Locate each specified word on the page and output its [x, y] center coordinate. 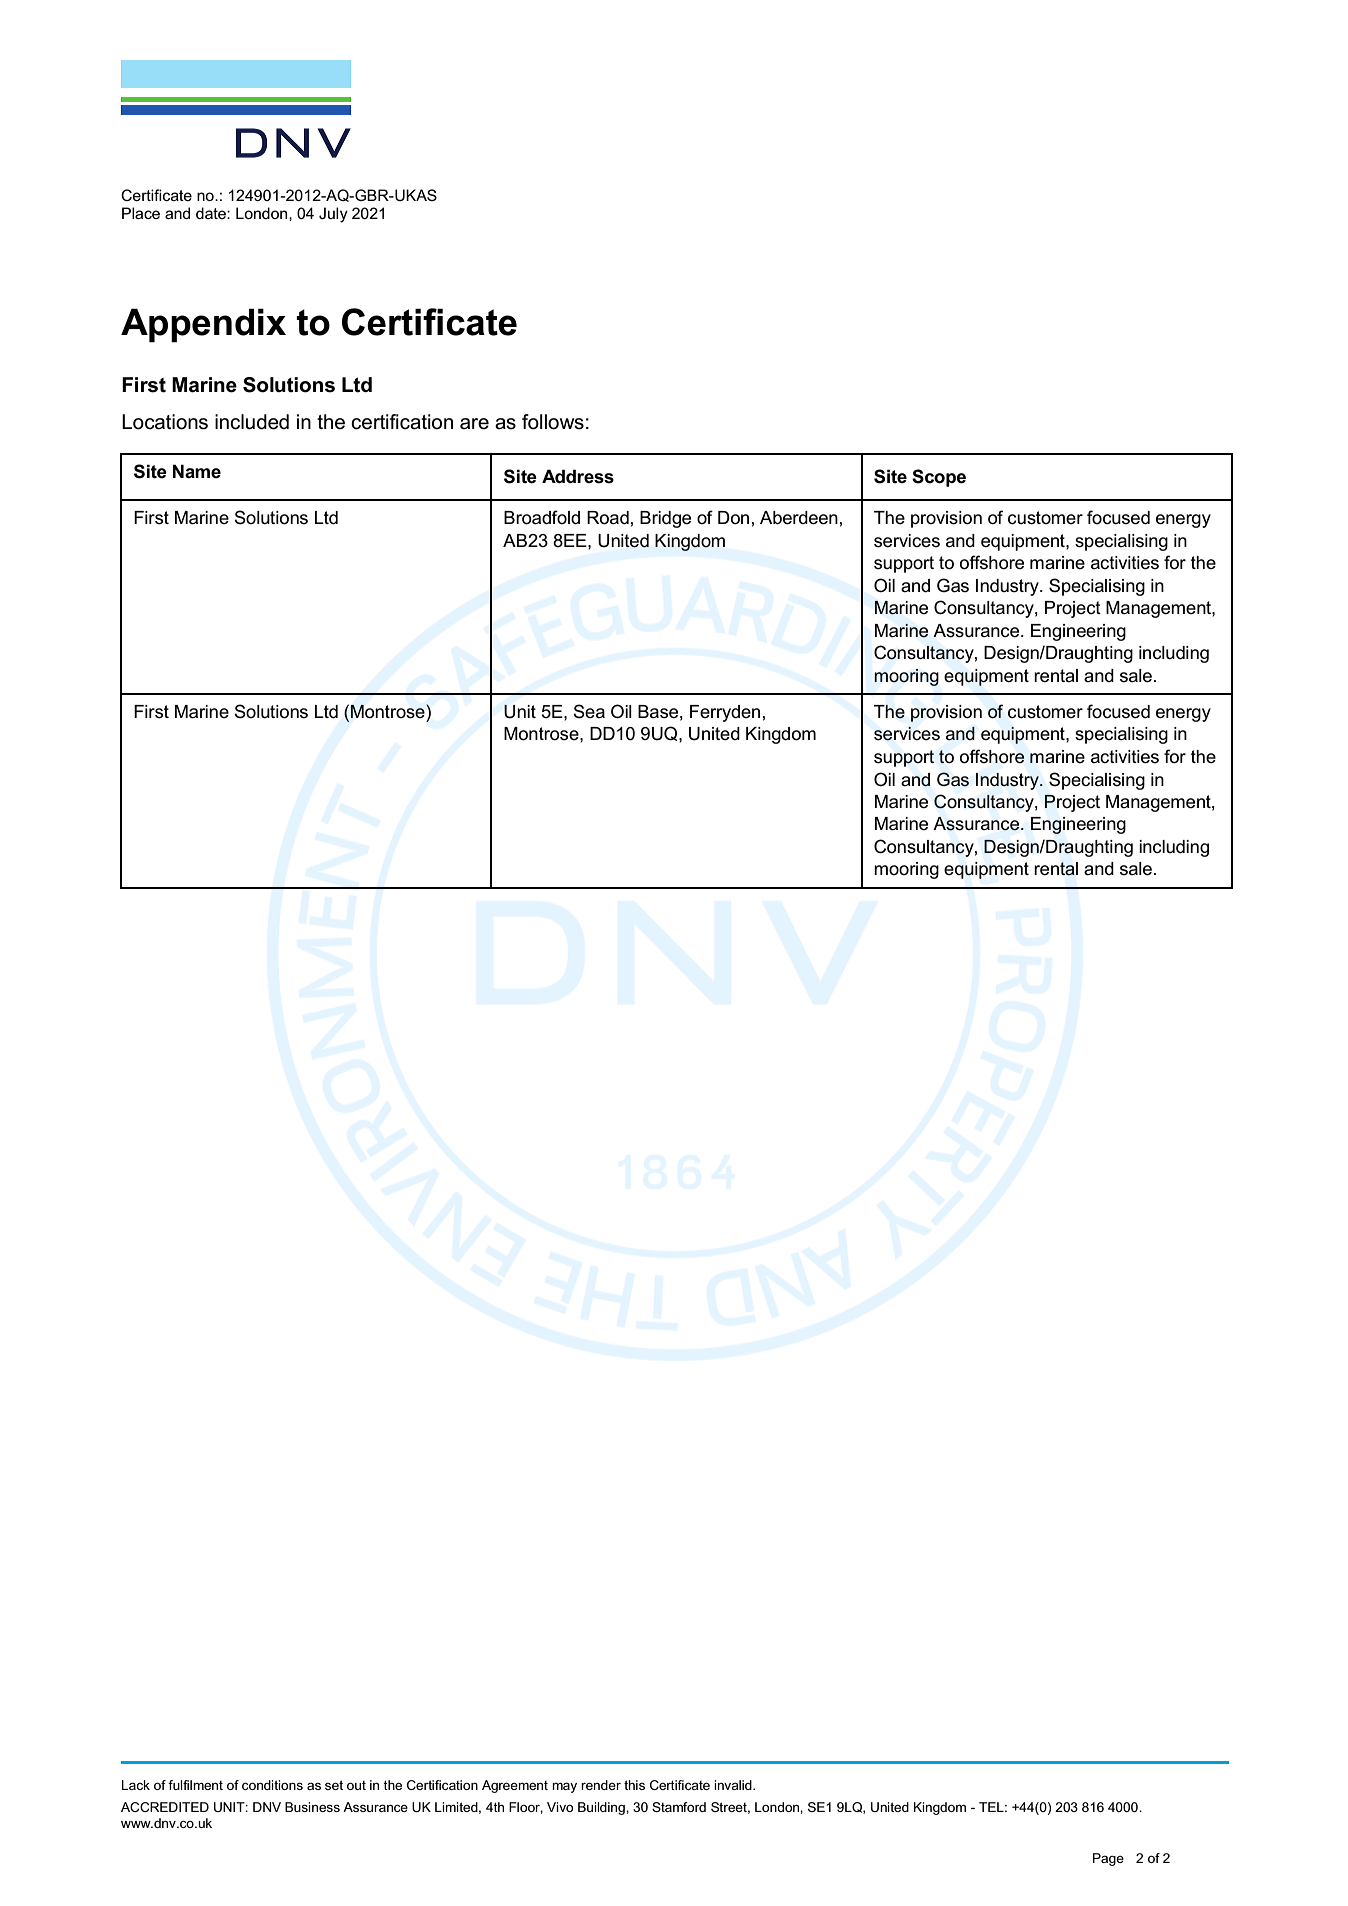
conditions [272, 1785]
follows [553, 422]
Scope [939, 478]
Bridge [665, 519]
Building [602, 1808]
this [634, 1785]
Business [312, 1807]
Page [1108, 1859]
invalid [734, 1785]
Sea [589, 711]
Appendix [203, 325]
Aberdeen [799, 518]
